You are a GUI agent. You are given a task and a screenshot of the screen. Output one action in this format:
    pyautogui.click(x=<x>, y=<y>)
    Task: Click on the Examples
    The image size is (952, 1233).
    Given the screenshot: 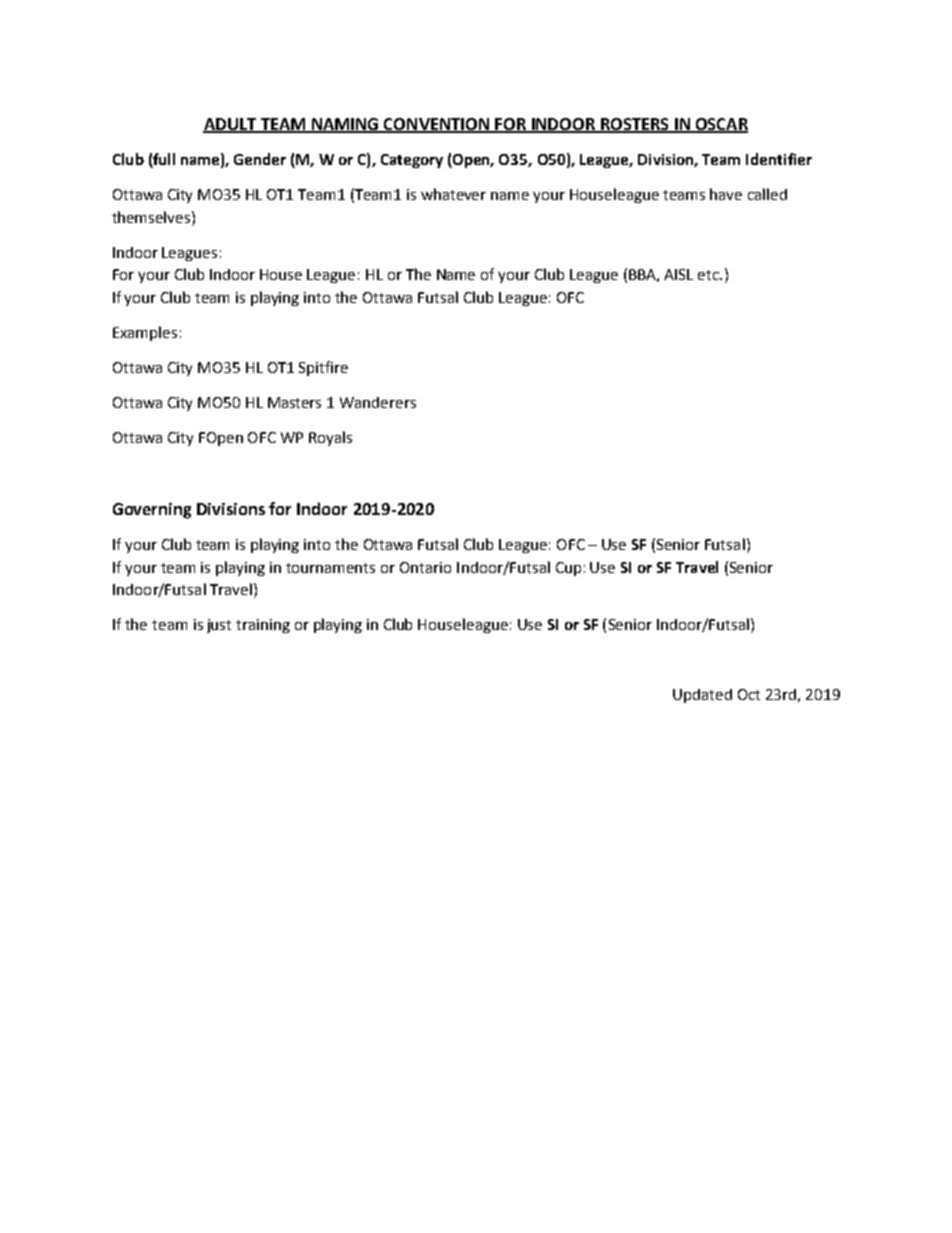 What is the action you would take?
    pyautogui.click(x=145, y=333)
